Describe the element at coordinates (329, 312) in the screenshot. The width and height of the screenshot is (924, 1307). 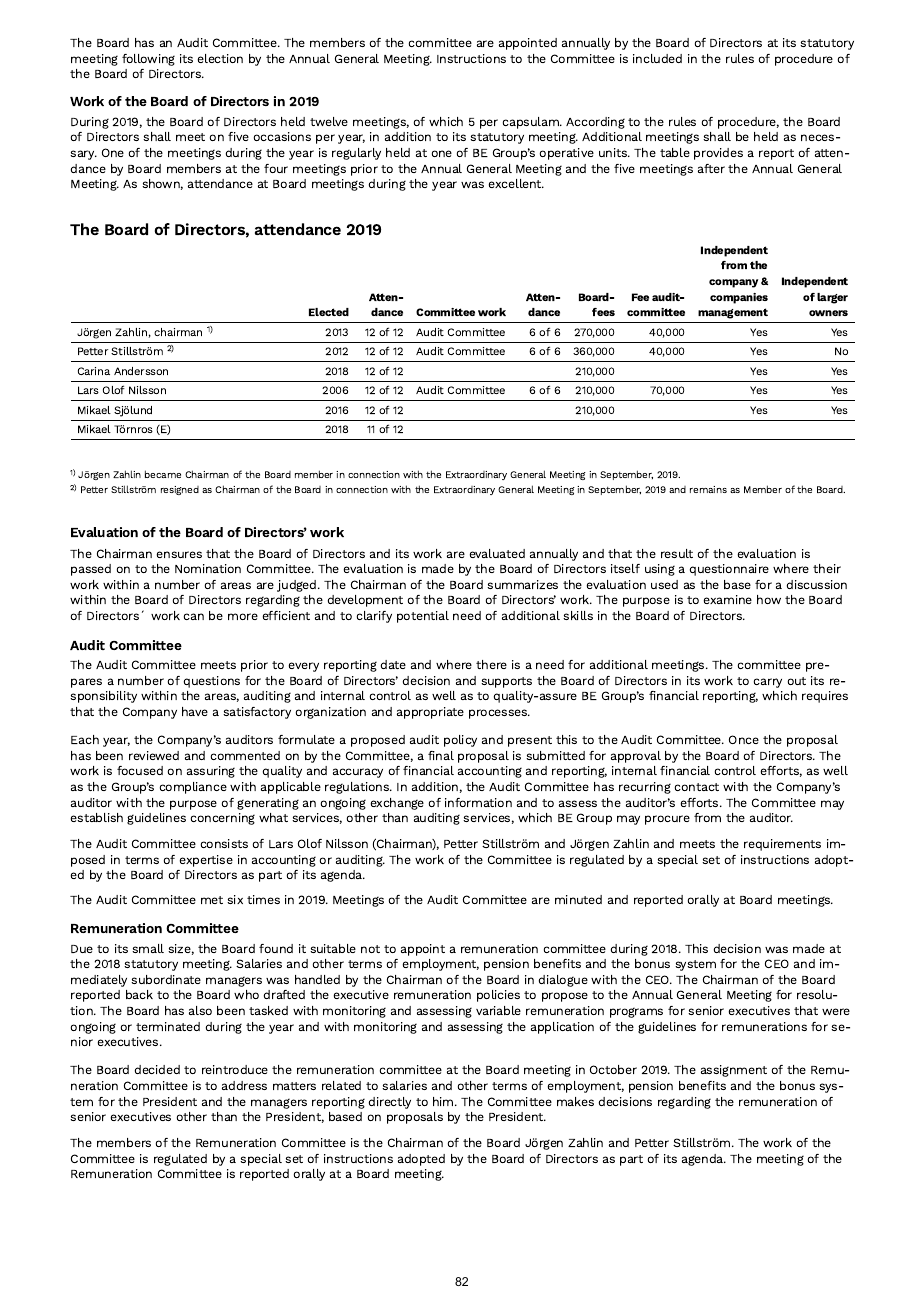
I see `Elected` at that location.
